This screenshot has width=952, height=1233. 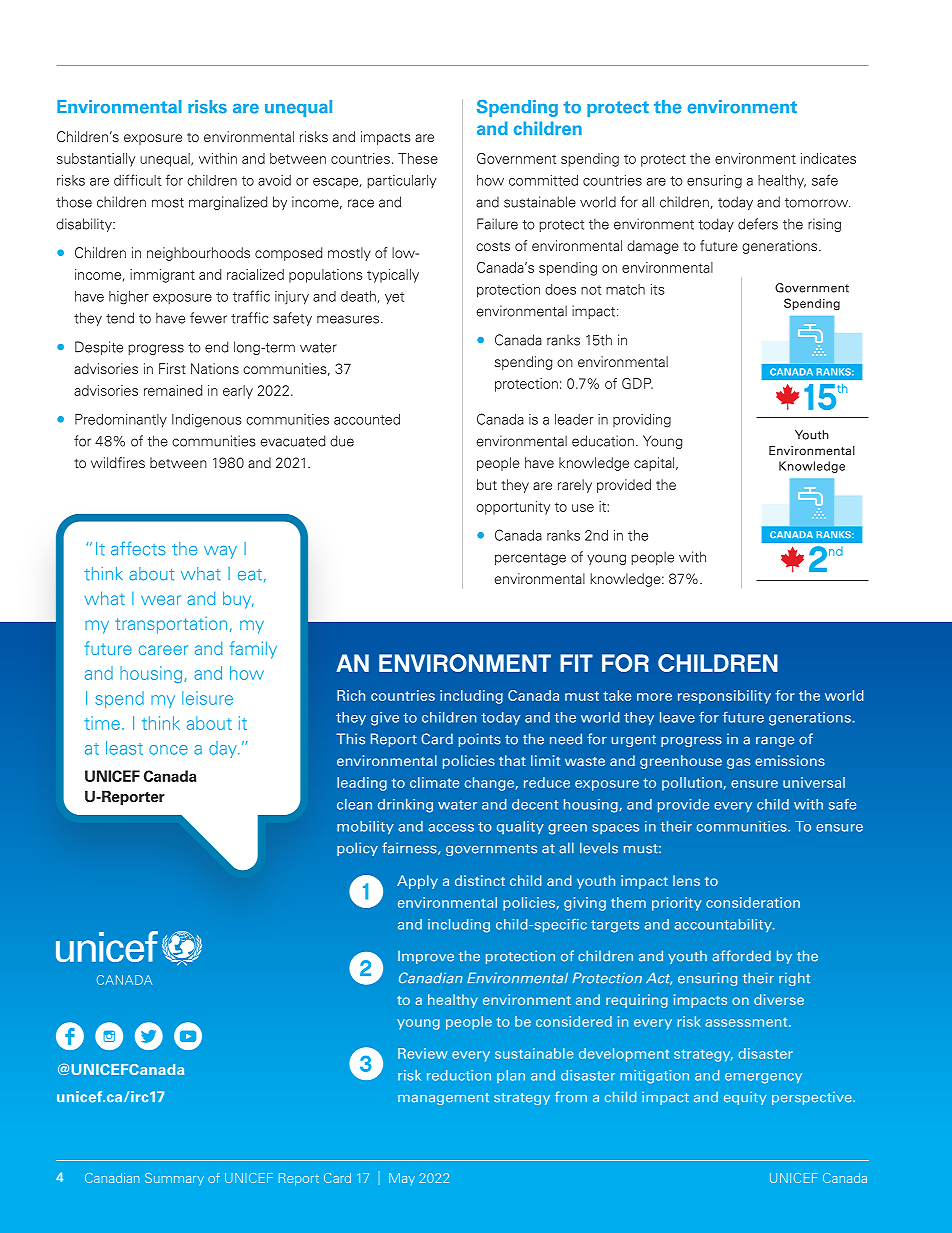 I want to click on difficult, so click(x=137, y=180).
